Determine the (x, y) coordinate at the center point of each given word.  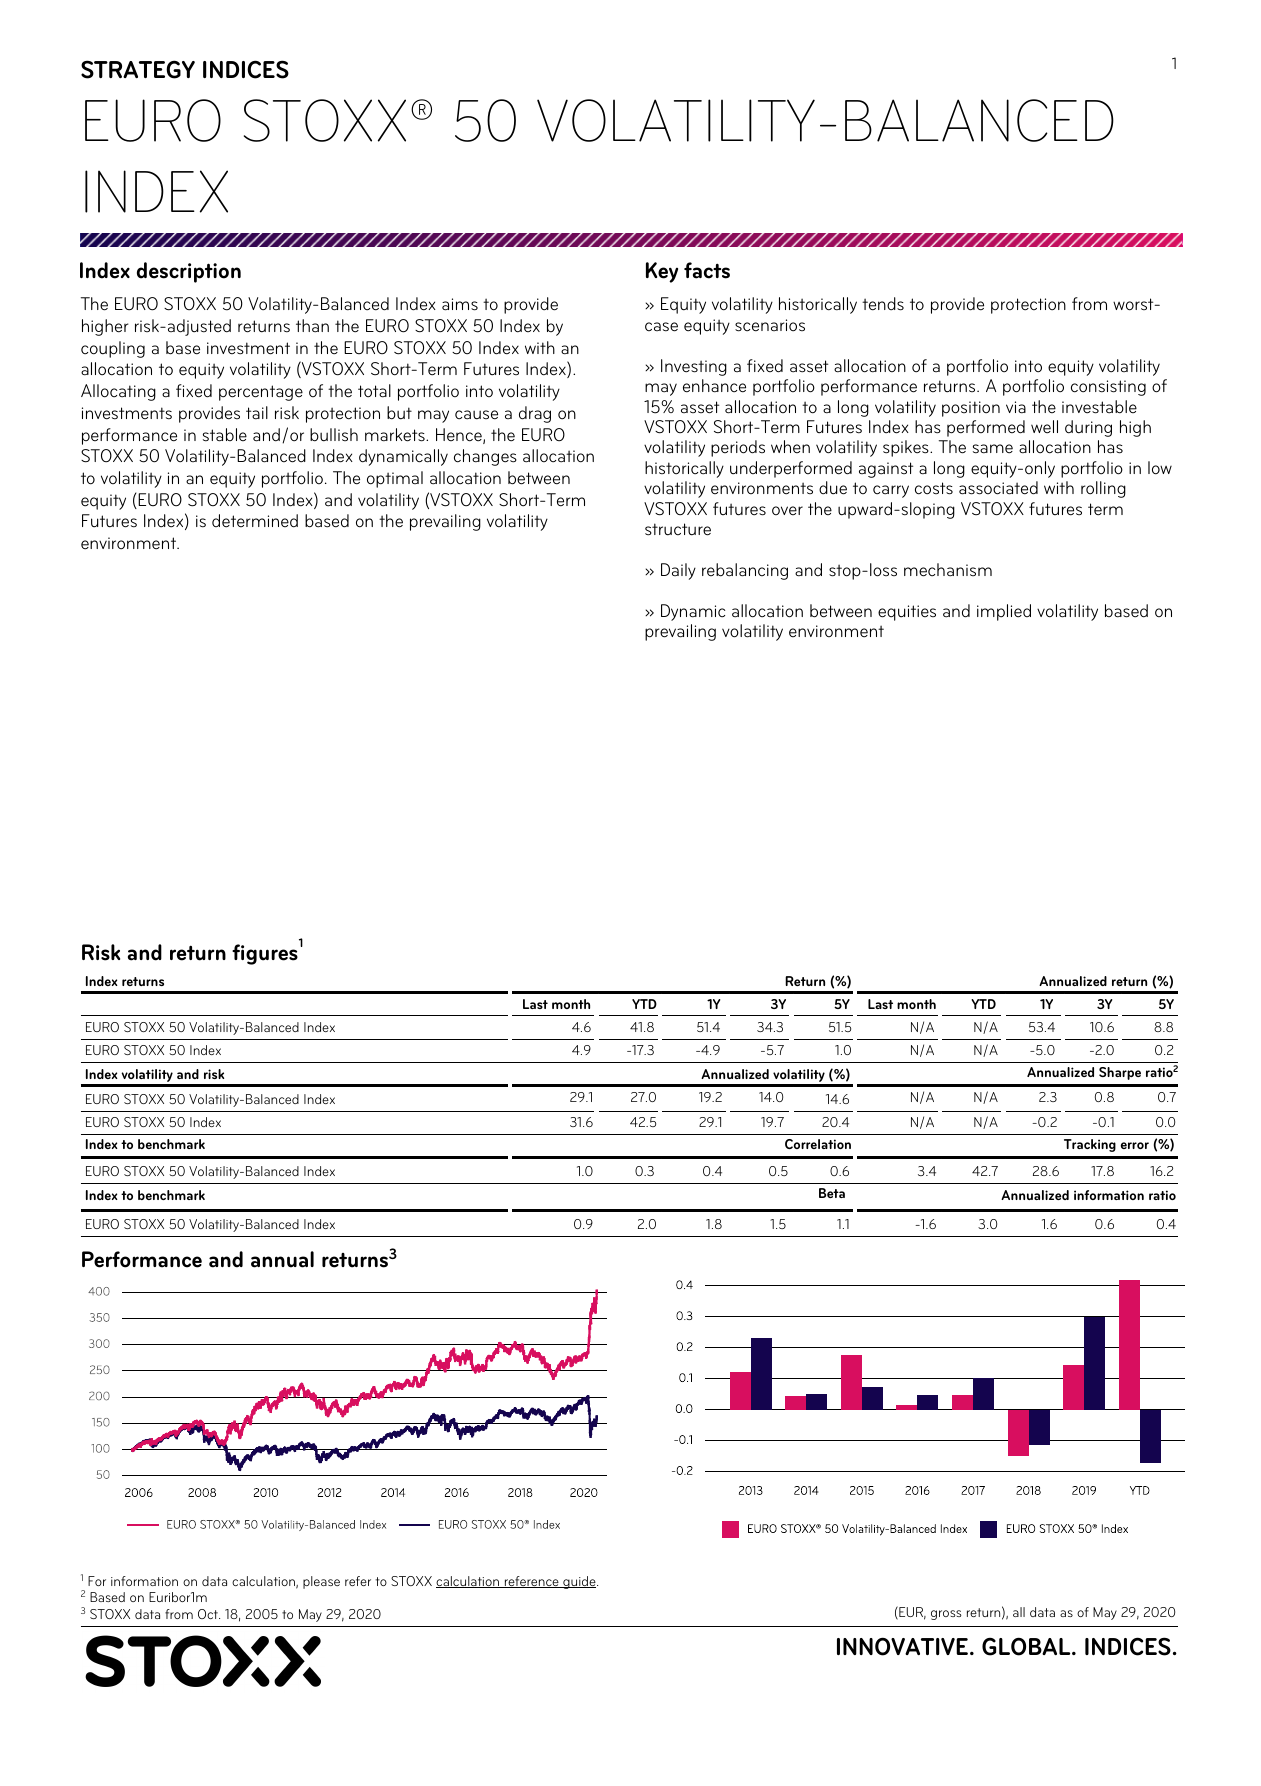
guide (579, 1582)
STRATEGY (138, 69)
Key (662, 272)
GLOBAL (1027, 1646)
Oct (209, 1614)
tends (883, 304)
